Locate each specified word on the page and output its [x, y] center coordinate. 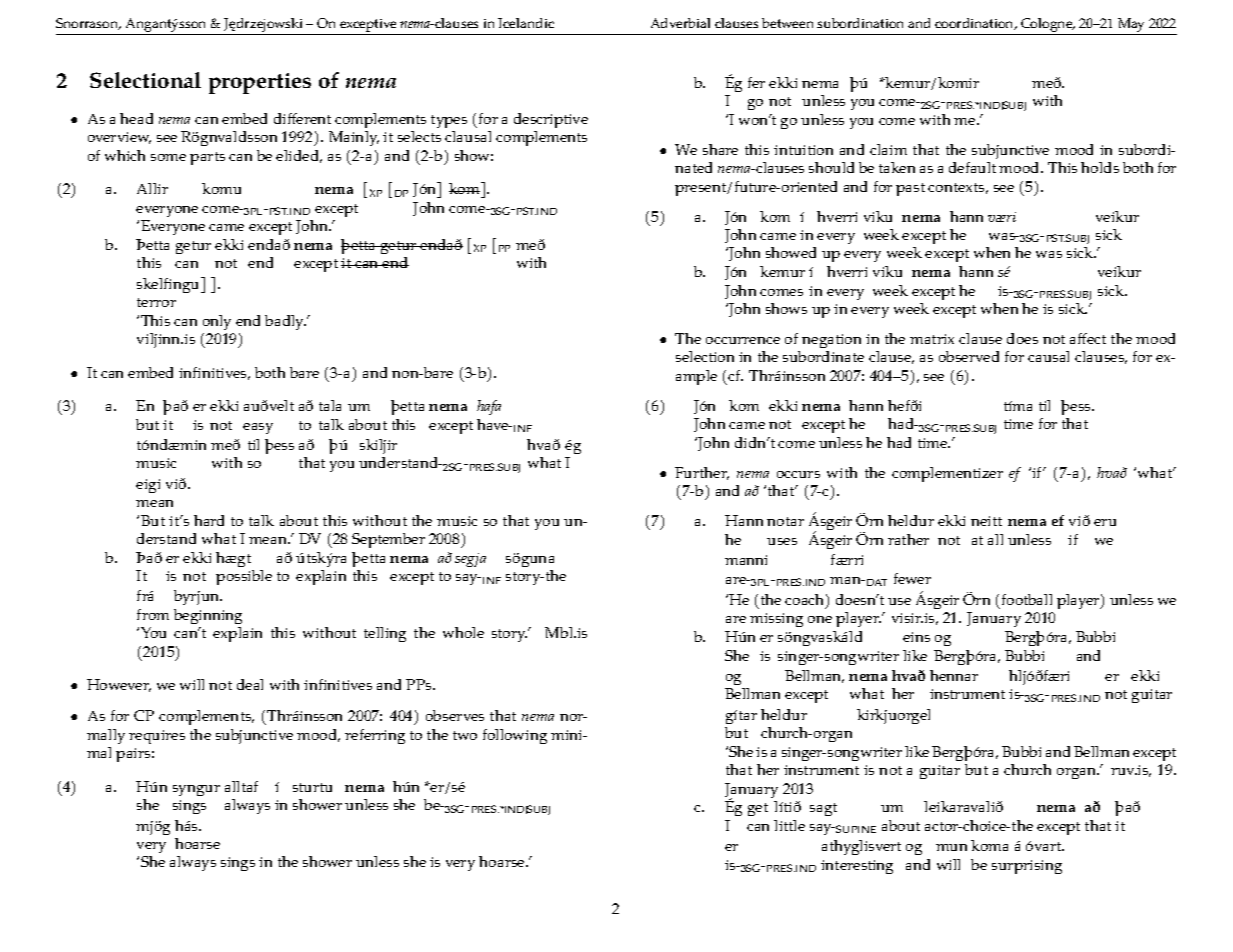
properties [260, 83]
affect [1088, 338]
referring [375, 736]
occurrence [743, 340]
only [217, 322]
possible [244, 577]
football [1027, 599]
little [789, 825]
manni [746, 560]
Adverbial [680, 23]
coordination [975, 24]
